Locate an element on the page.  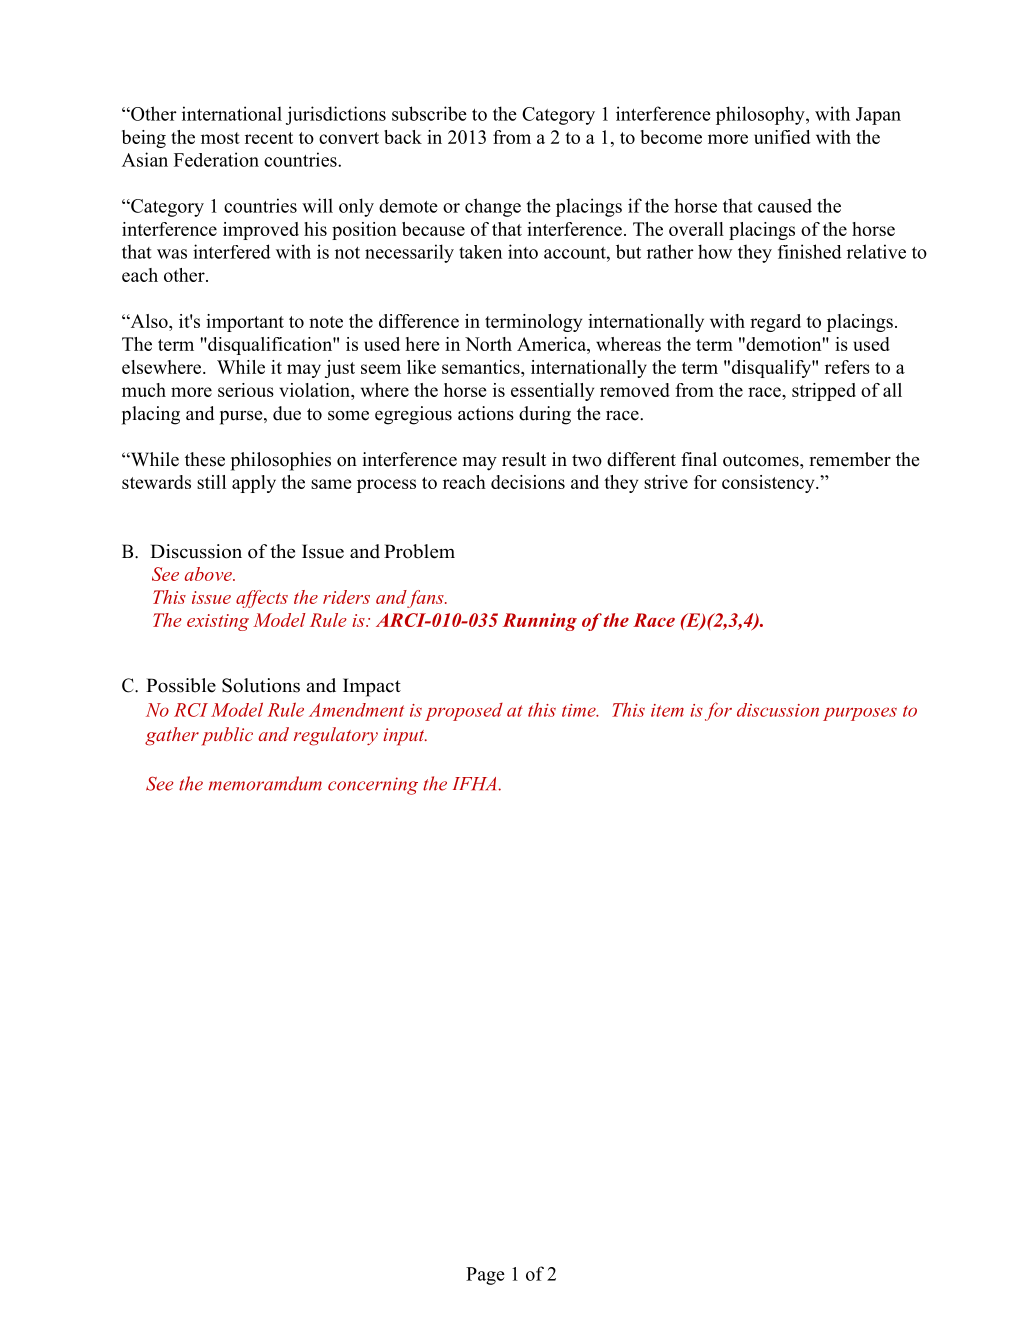
change is located at coordinates (493, 207).
